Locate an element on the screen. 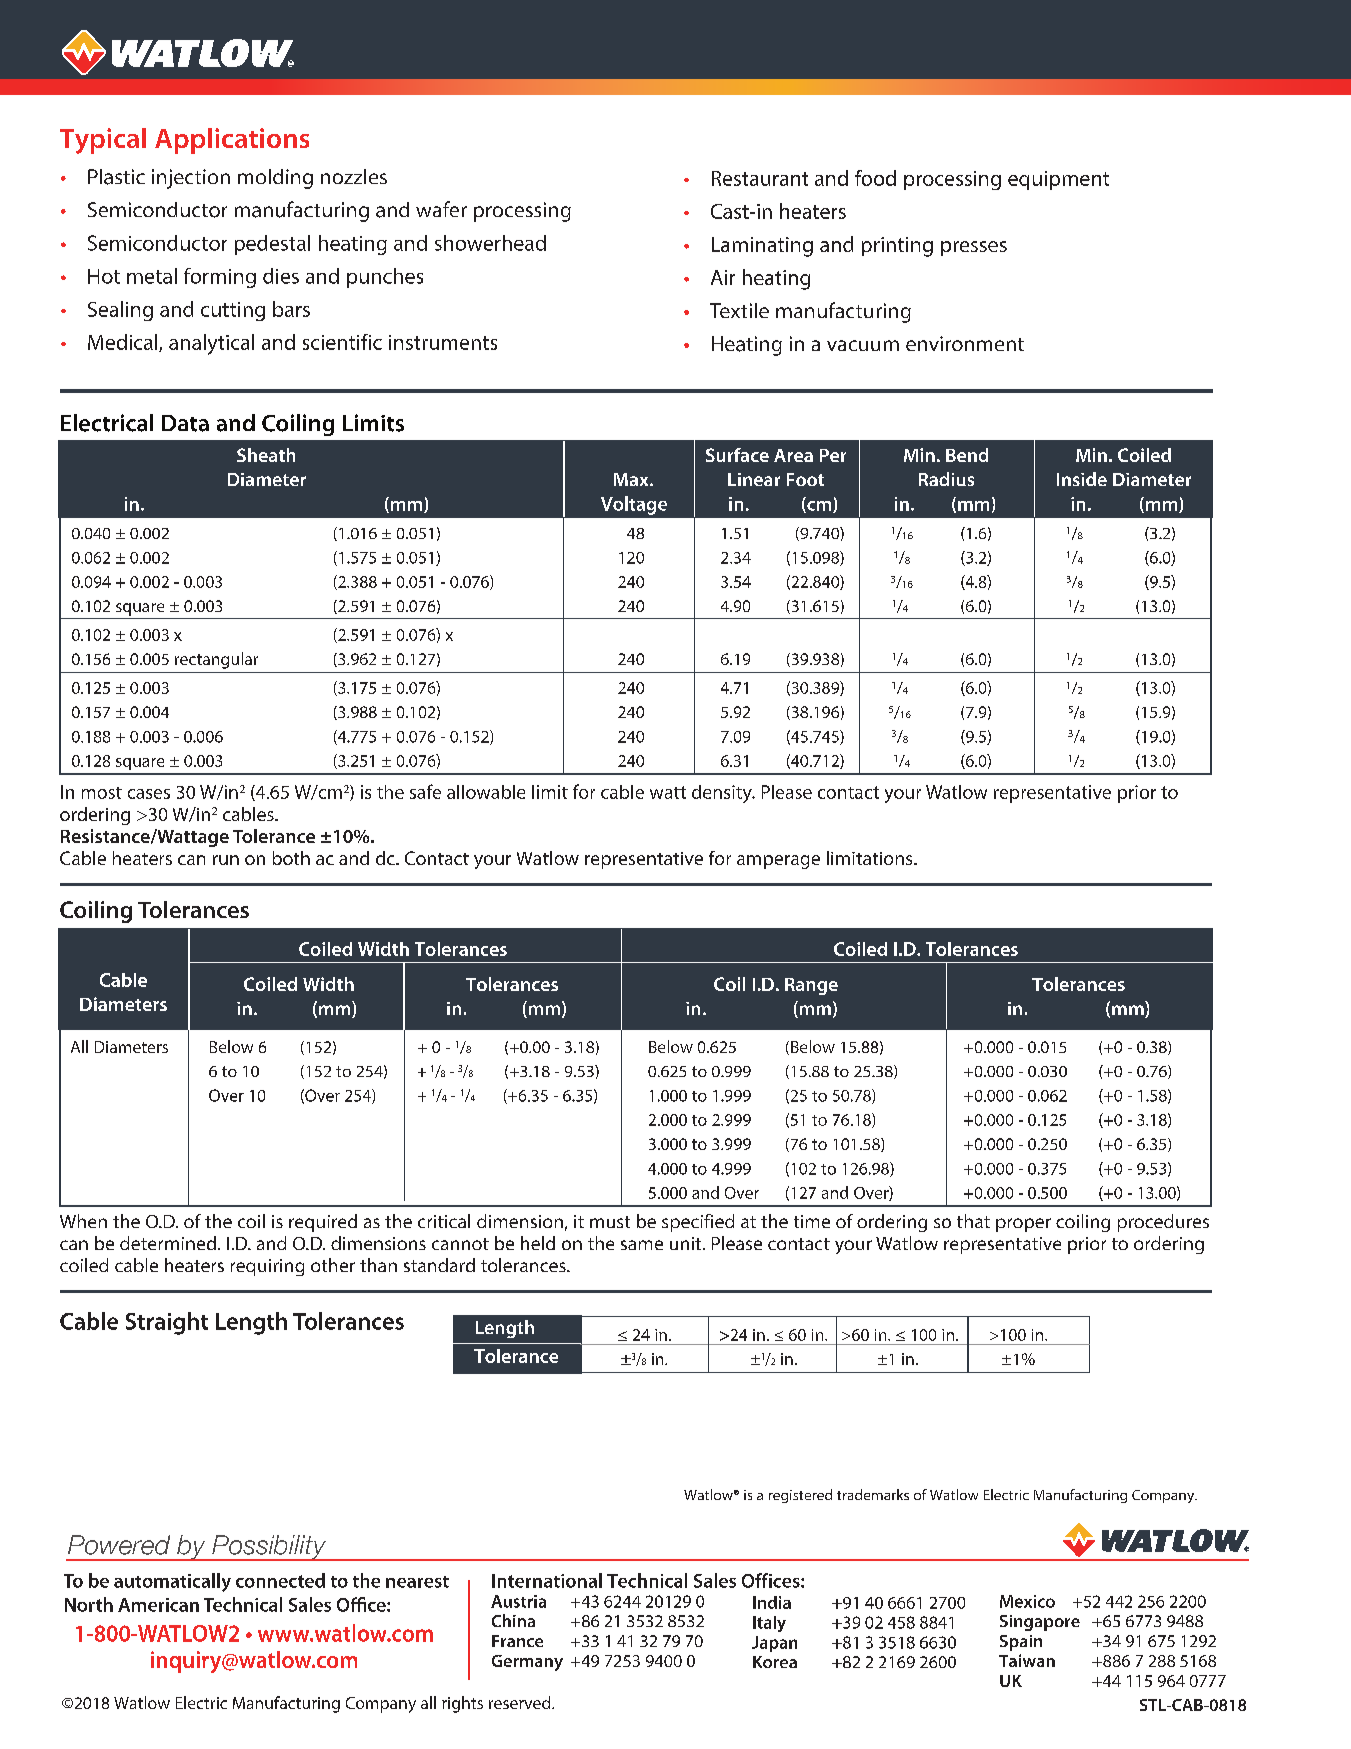  American is located at coordinates (158, 1605).
